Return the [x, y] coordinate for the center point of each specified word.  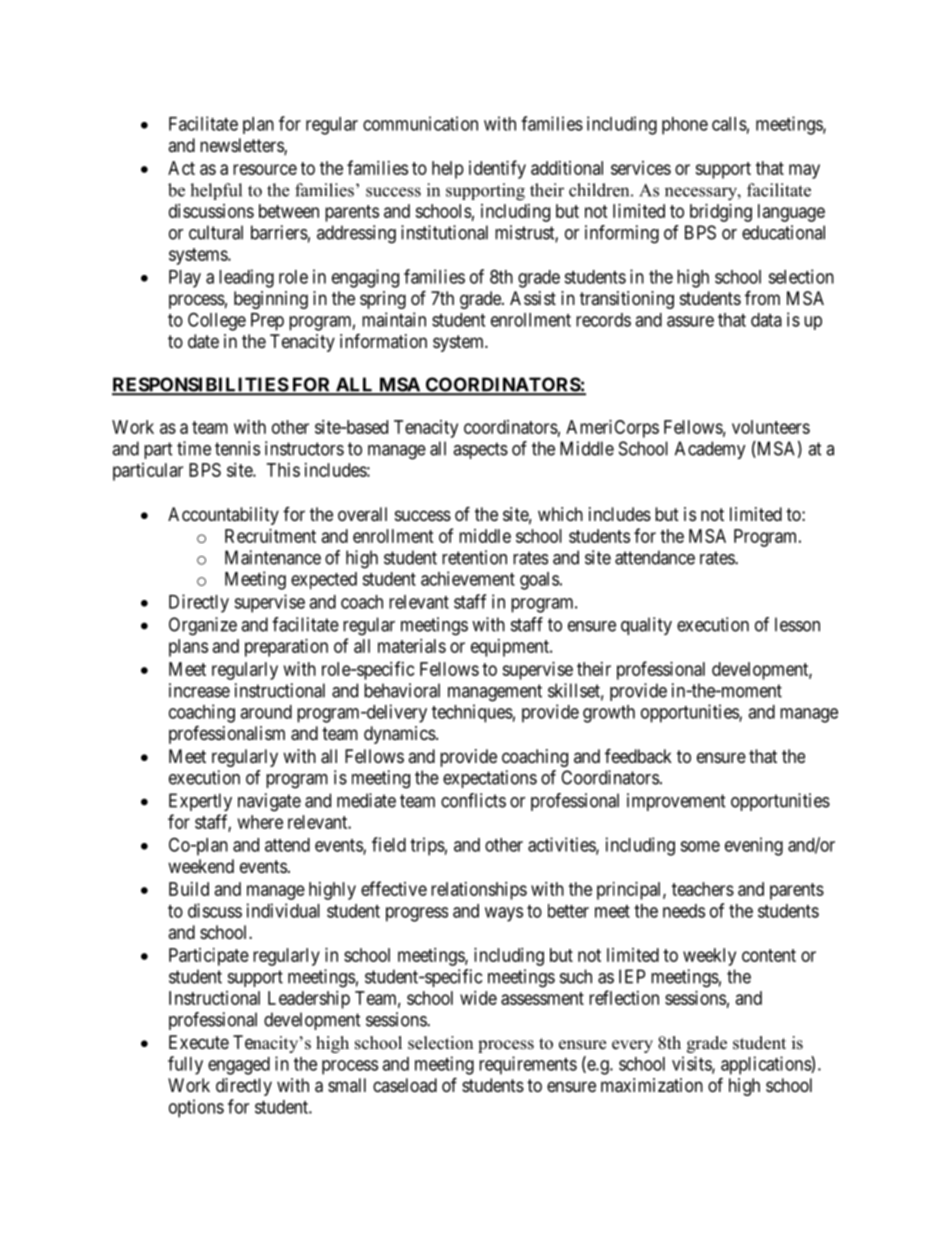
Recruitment [270, 536]
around [266, 712]
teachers [703, 889]
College [217, 321]
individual [283, 910]
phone [685, 126]
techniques [472, 713]
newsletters [242, 146]
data [766, 320]
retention [474, 557]
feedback [638, 755]
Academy [710, 450]
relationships [479, 891]
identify [497, 169]
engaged [239, 1066]
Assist [533, 298]
